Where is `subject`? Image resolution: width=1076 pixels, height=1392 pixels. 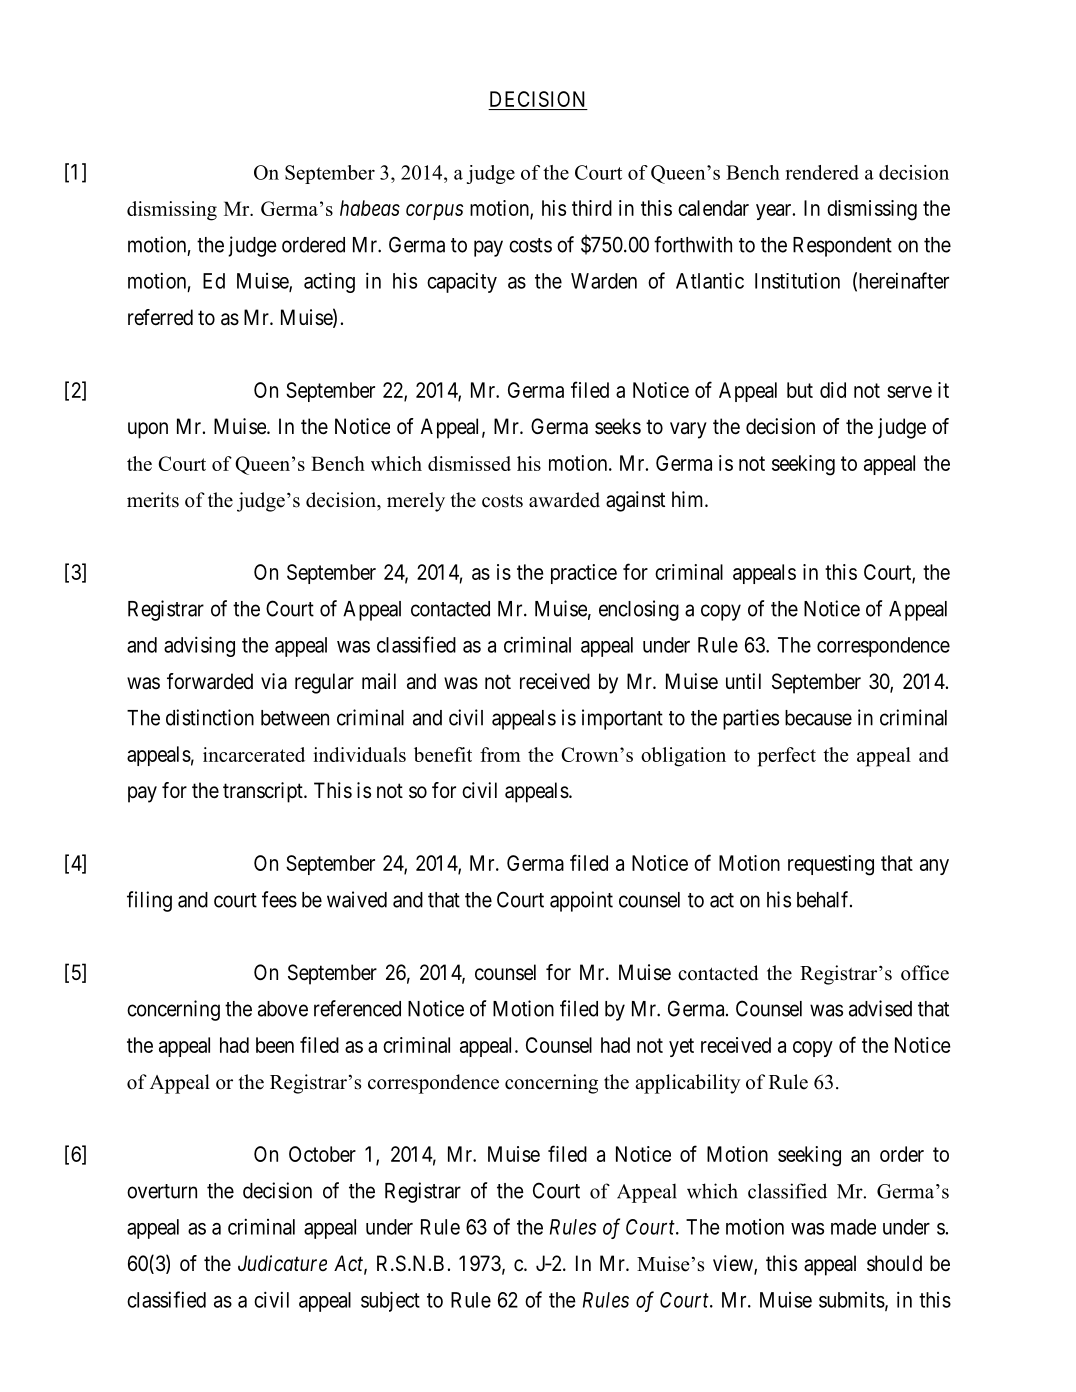
subject is located at coordinates (390, 1301).
